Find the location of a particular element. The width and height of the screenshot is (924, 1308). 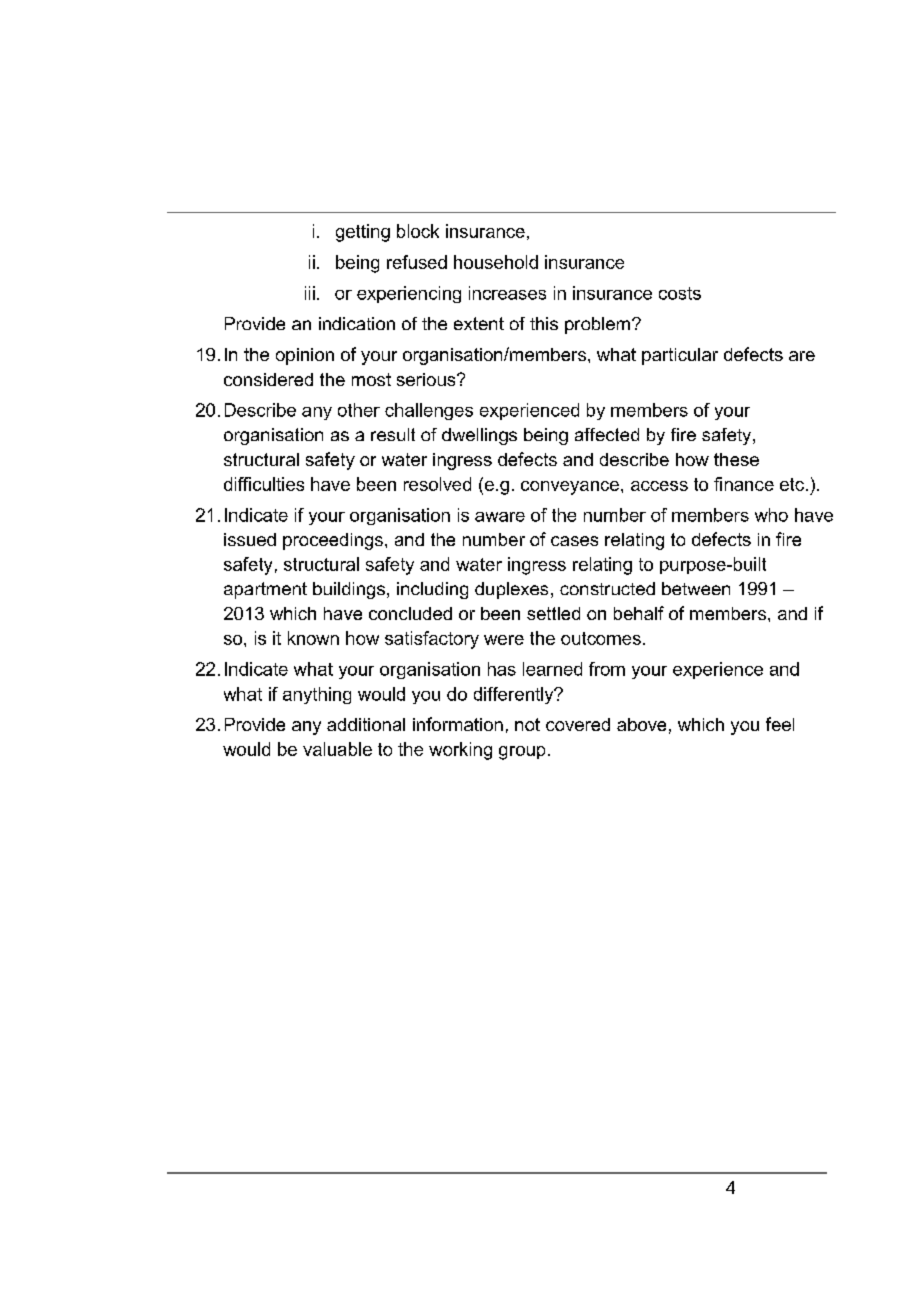

difficulties is located at coordinates (264, 484).
